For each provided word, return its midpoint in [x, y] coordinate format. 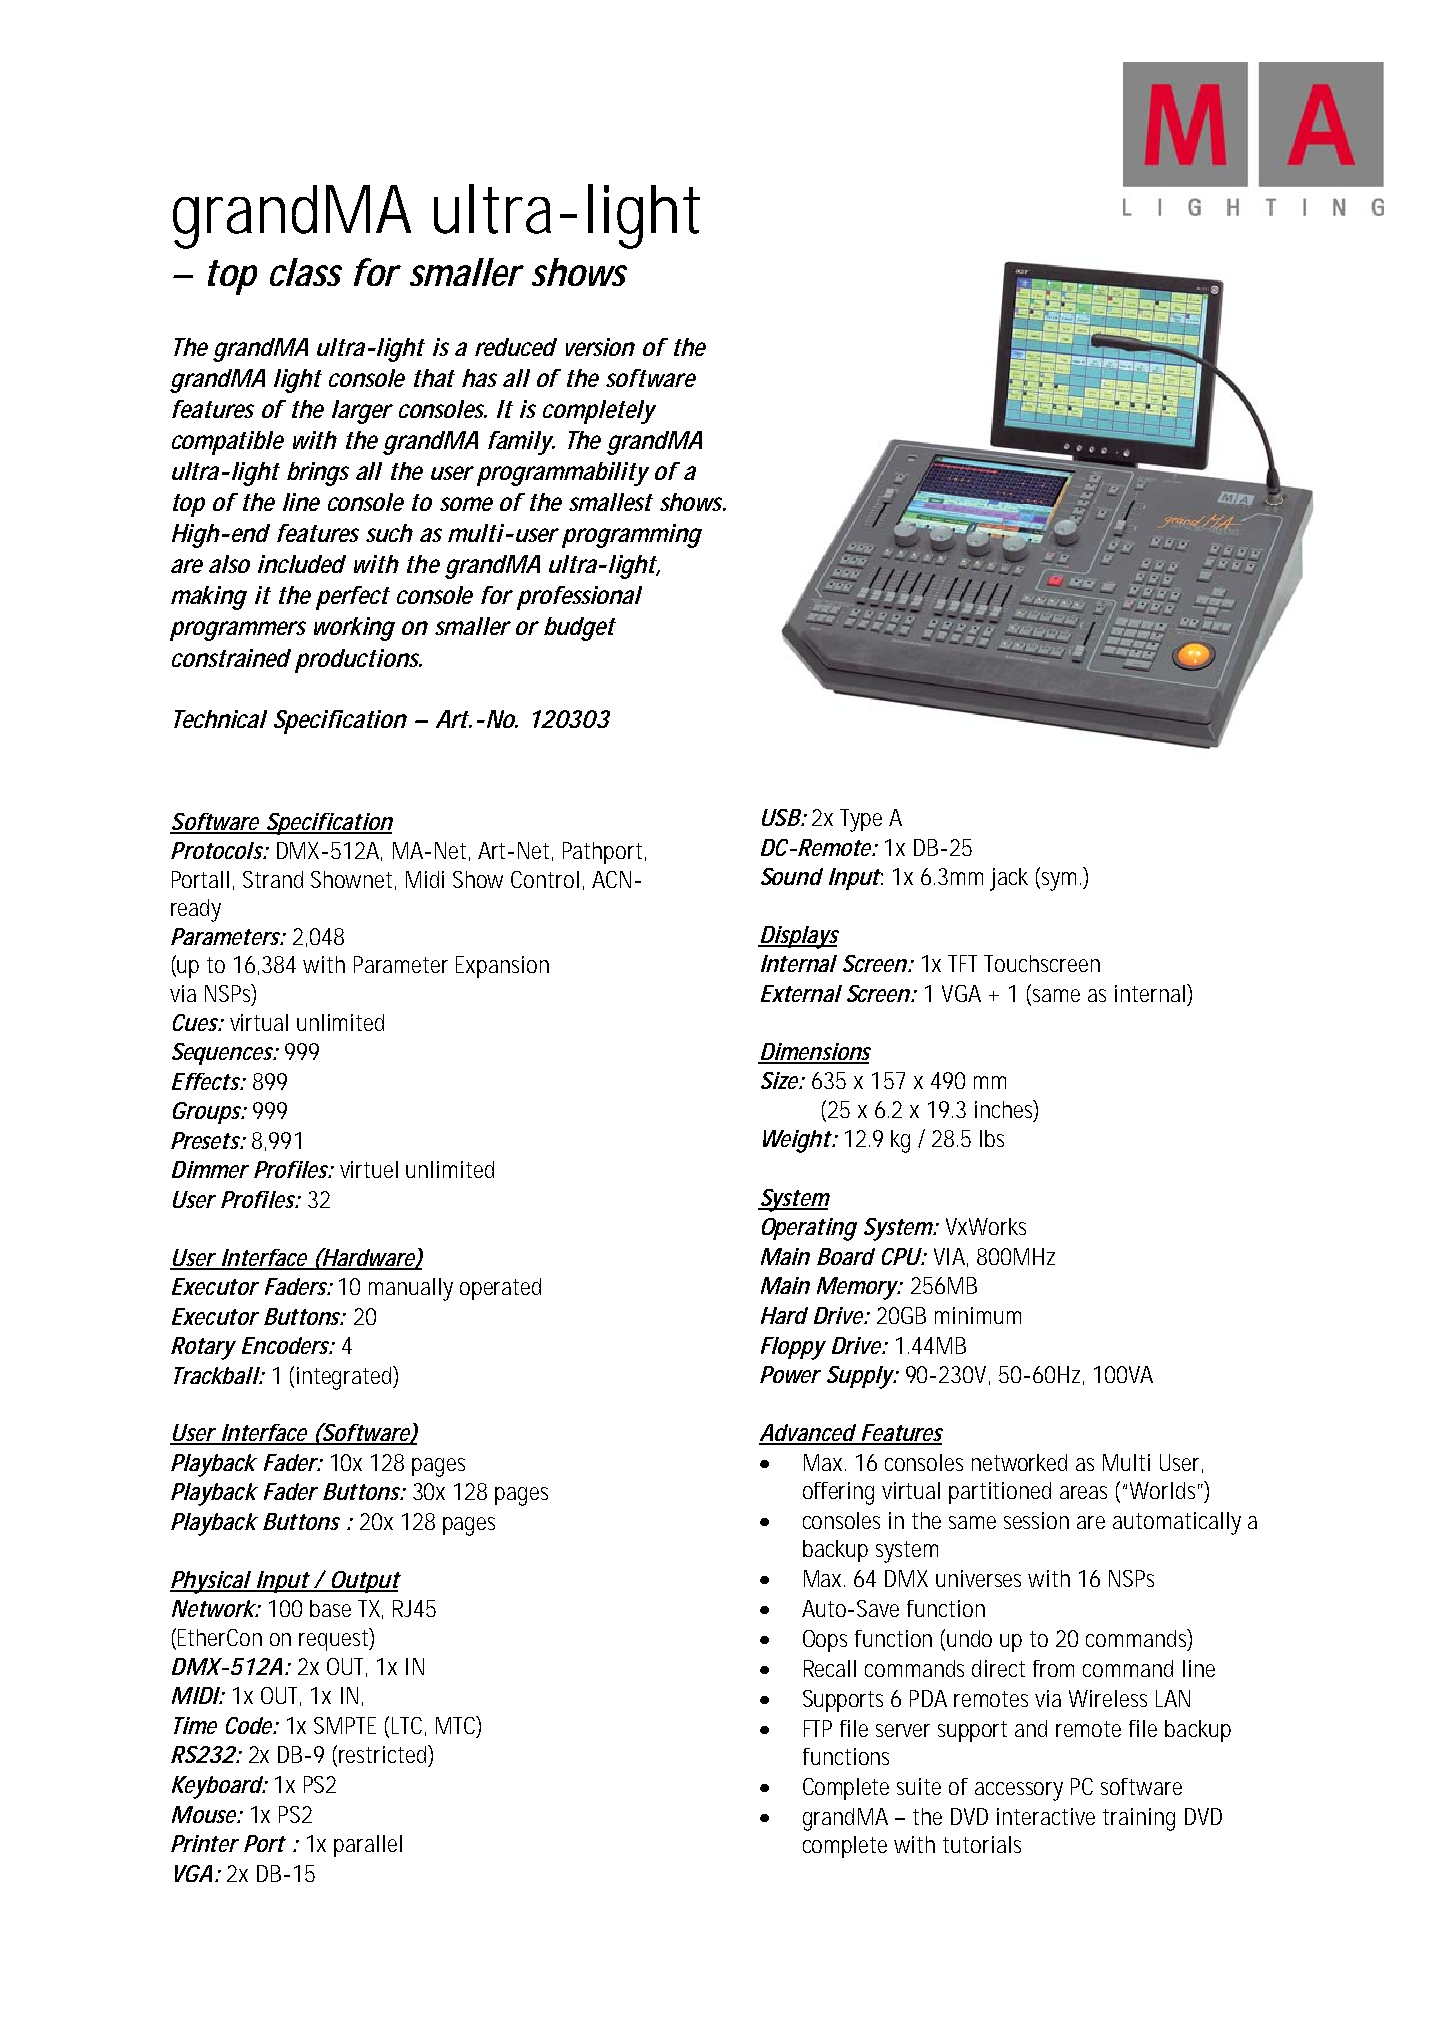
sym [1057, 881]
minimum [978, 1315]
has [479, 378]
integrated [344, 1378]
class [305, 272]
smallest [610, 502]
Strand [273, 879]
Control [545, 879]
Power [790, 1374]
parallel [368, 1846]
